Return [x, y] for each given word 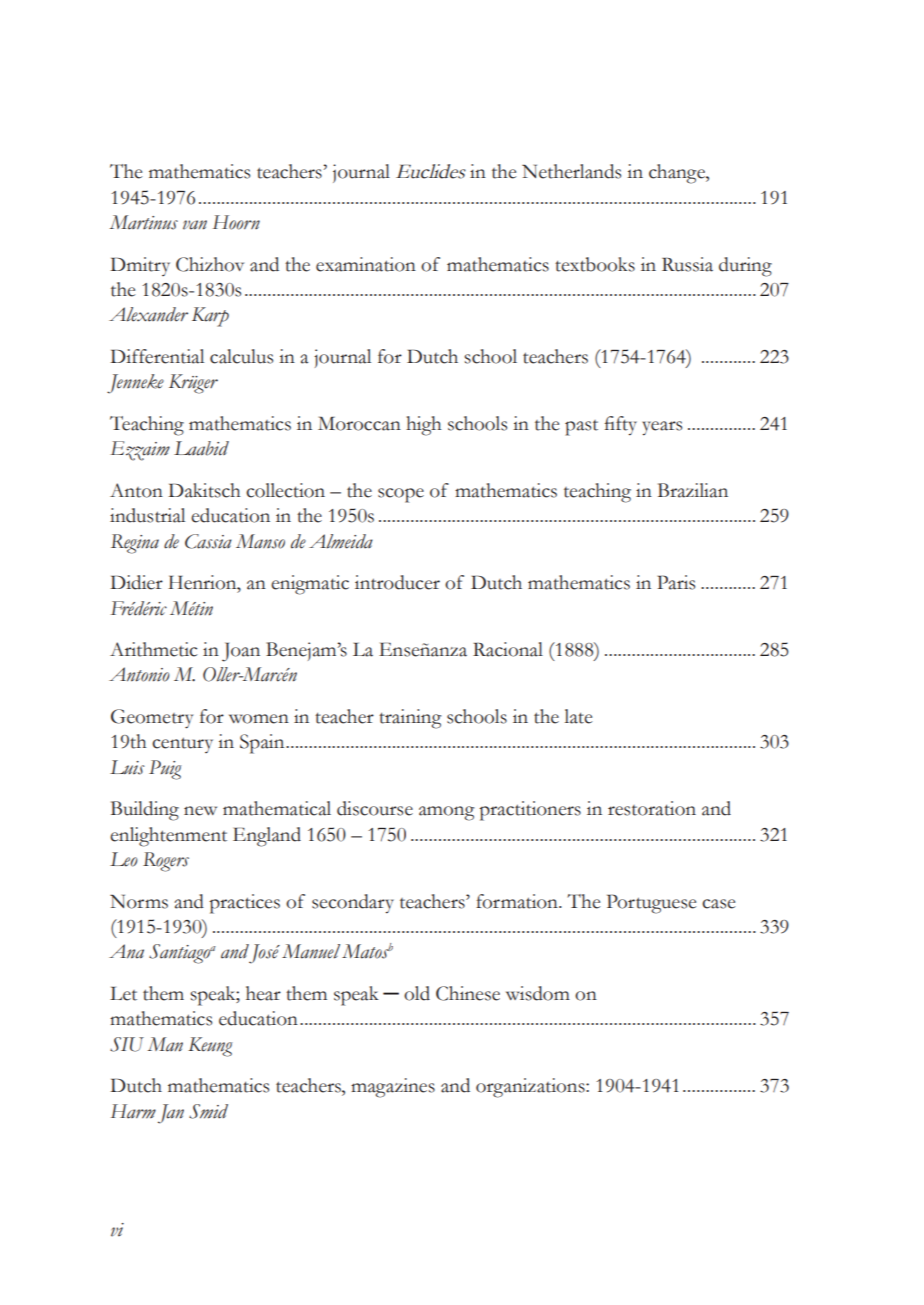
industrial [147, 515]
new [200, 811]
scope [401, 495]
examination [366, 264]
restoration [652, 808]
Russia [687, 264]
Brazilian [693, 490]
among [446, 813]
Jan [171, 1114]
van [195, 225]
